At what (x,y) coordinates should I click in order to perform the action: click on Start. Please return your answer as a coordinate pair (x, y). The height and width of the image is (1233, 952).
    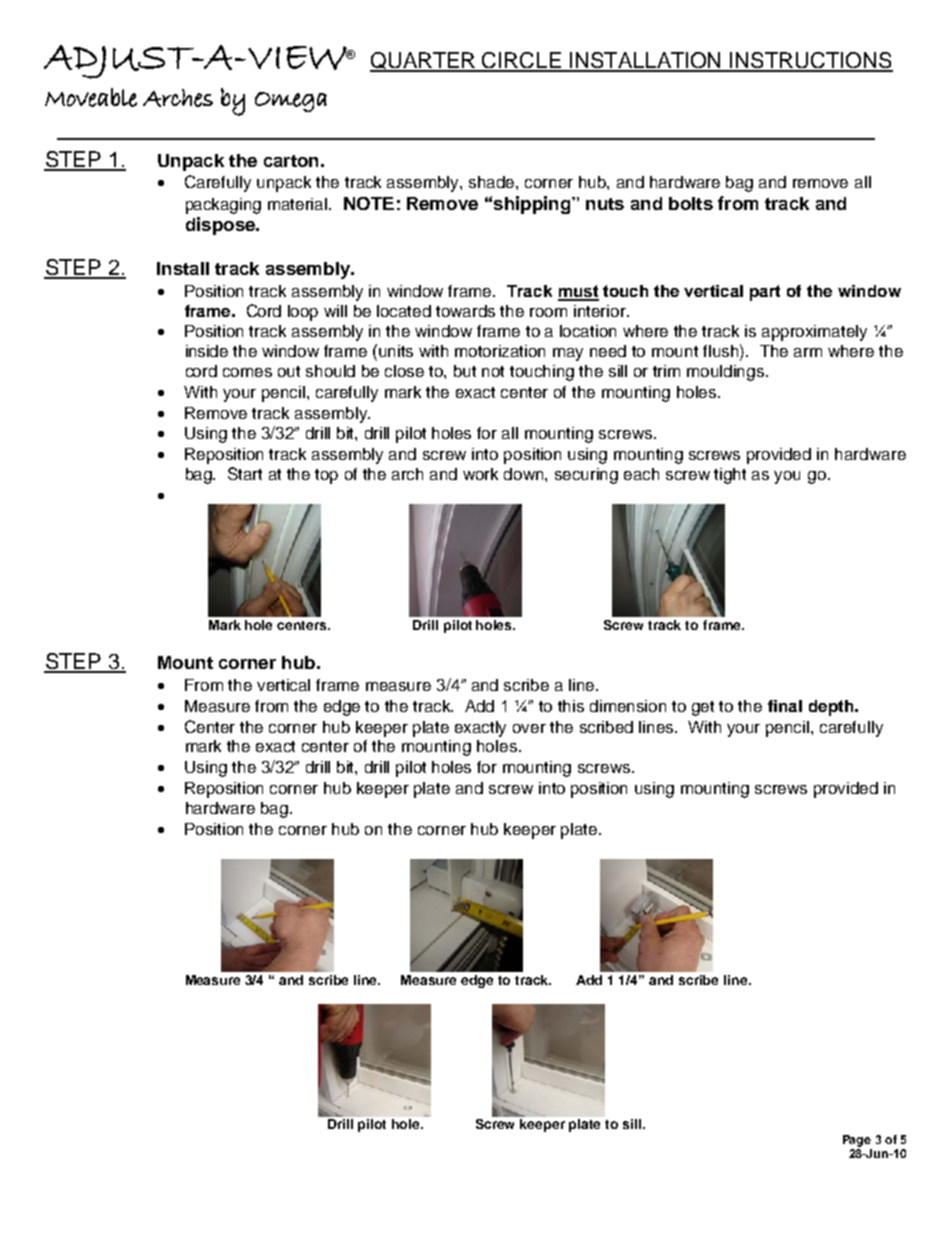
    Looking at the image, I should click on (245, 473).
